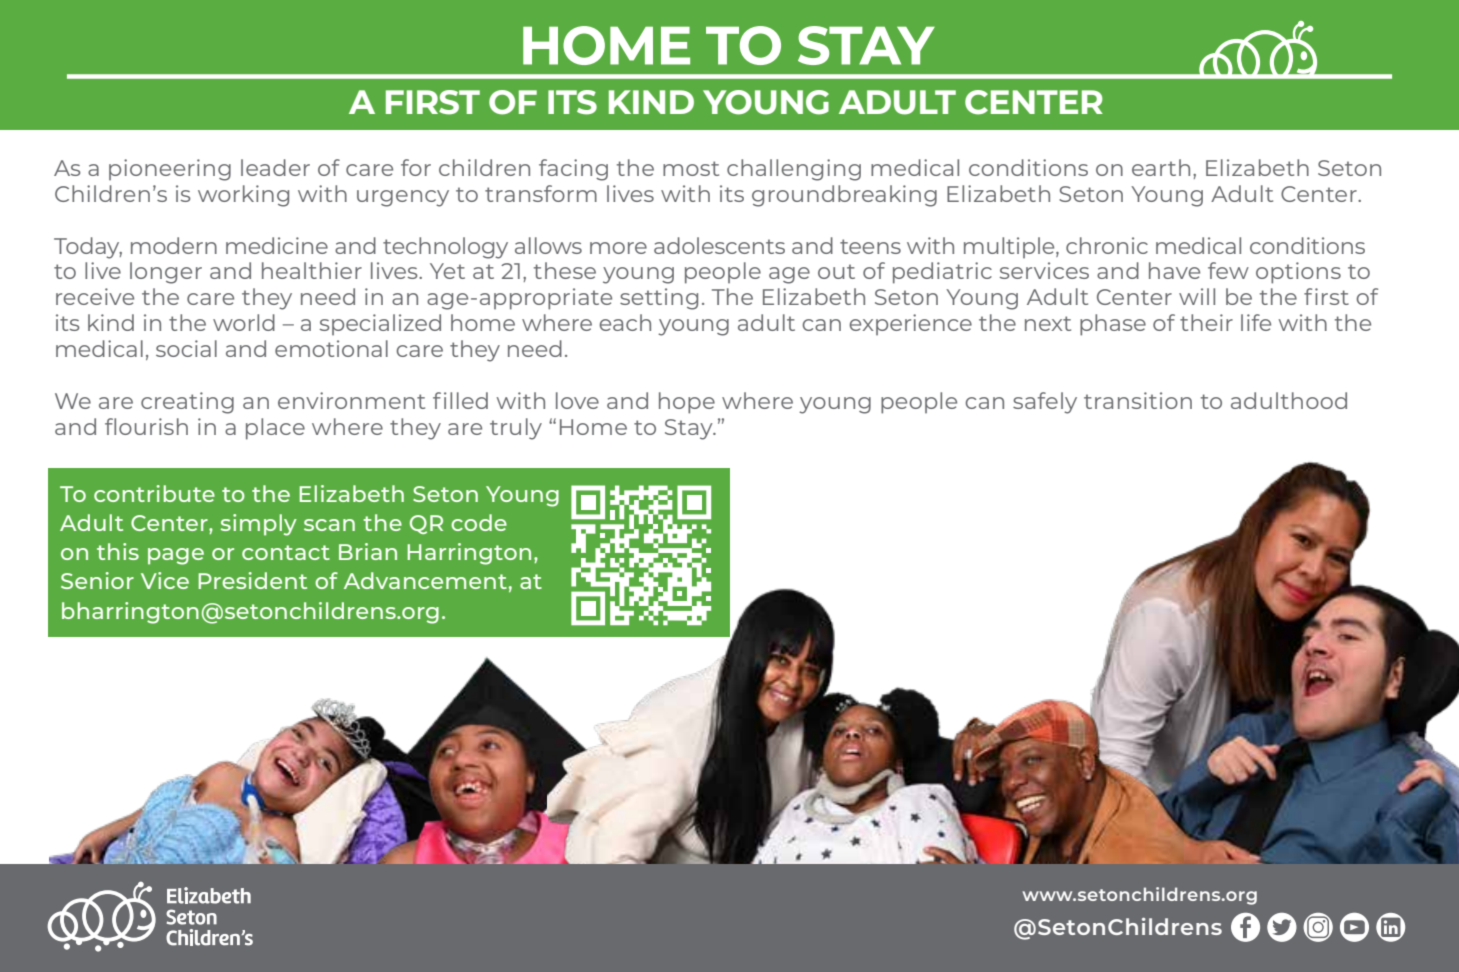 The image size is (1459, 972). What do you see at coordinates (659, 299) in the document?
I see `setting` at bounding box center [659, 299].
